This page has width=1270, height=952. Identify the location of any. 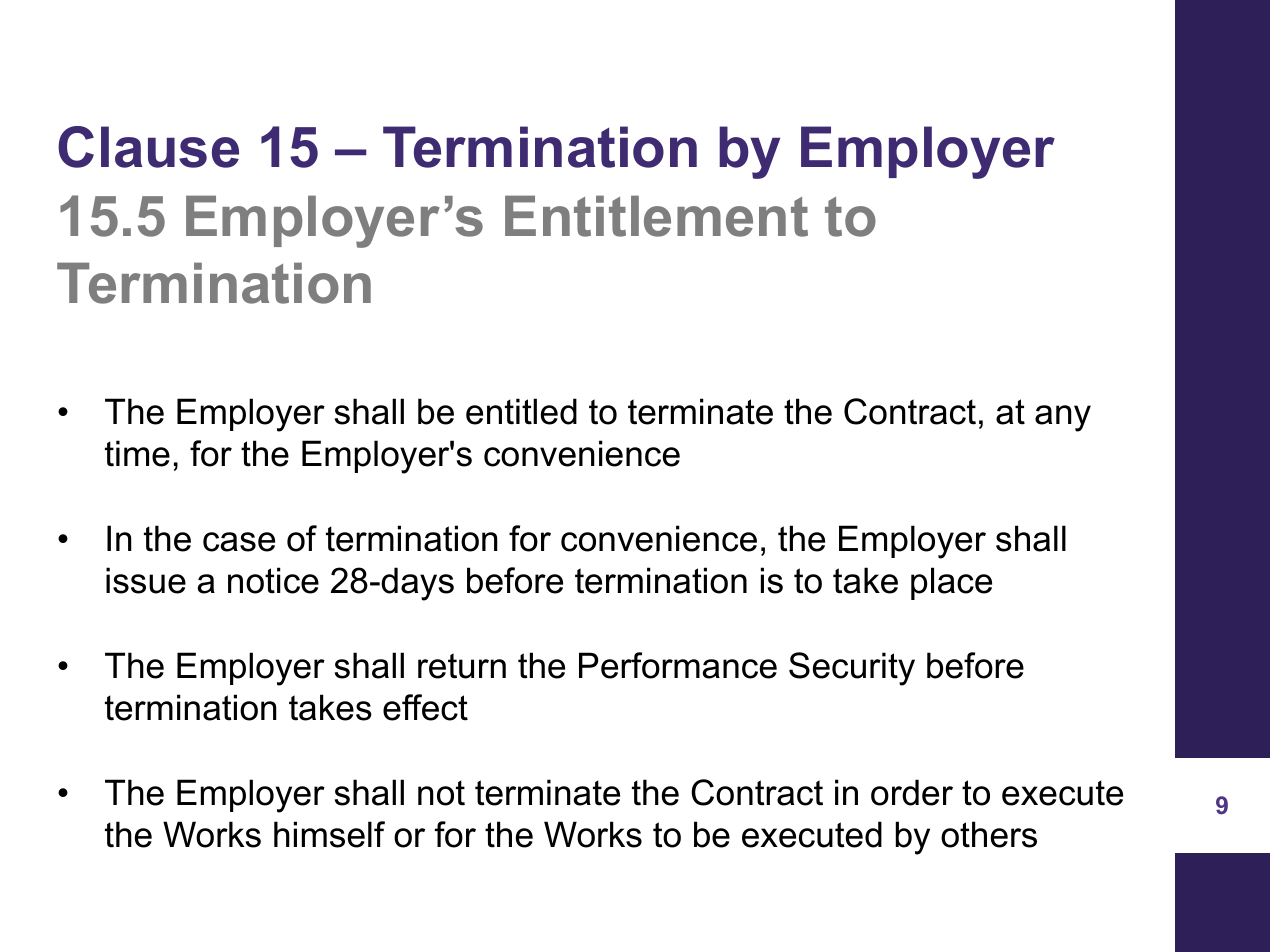
(1063, 418).
